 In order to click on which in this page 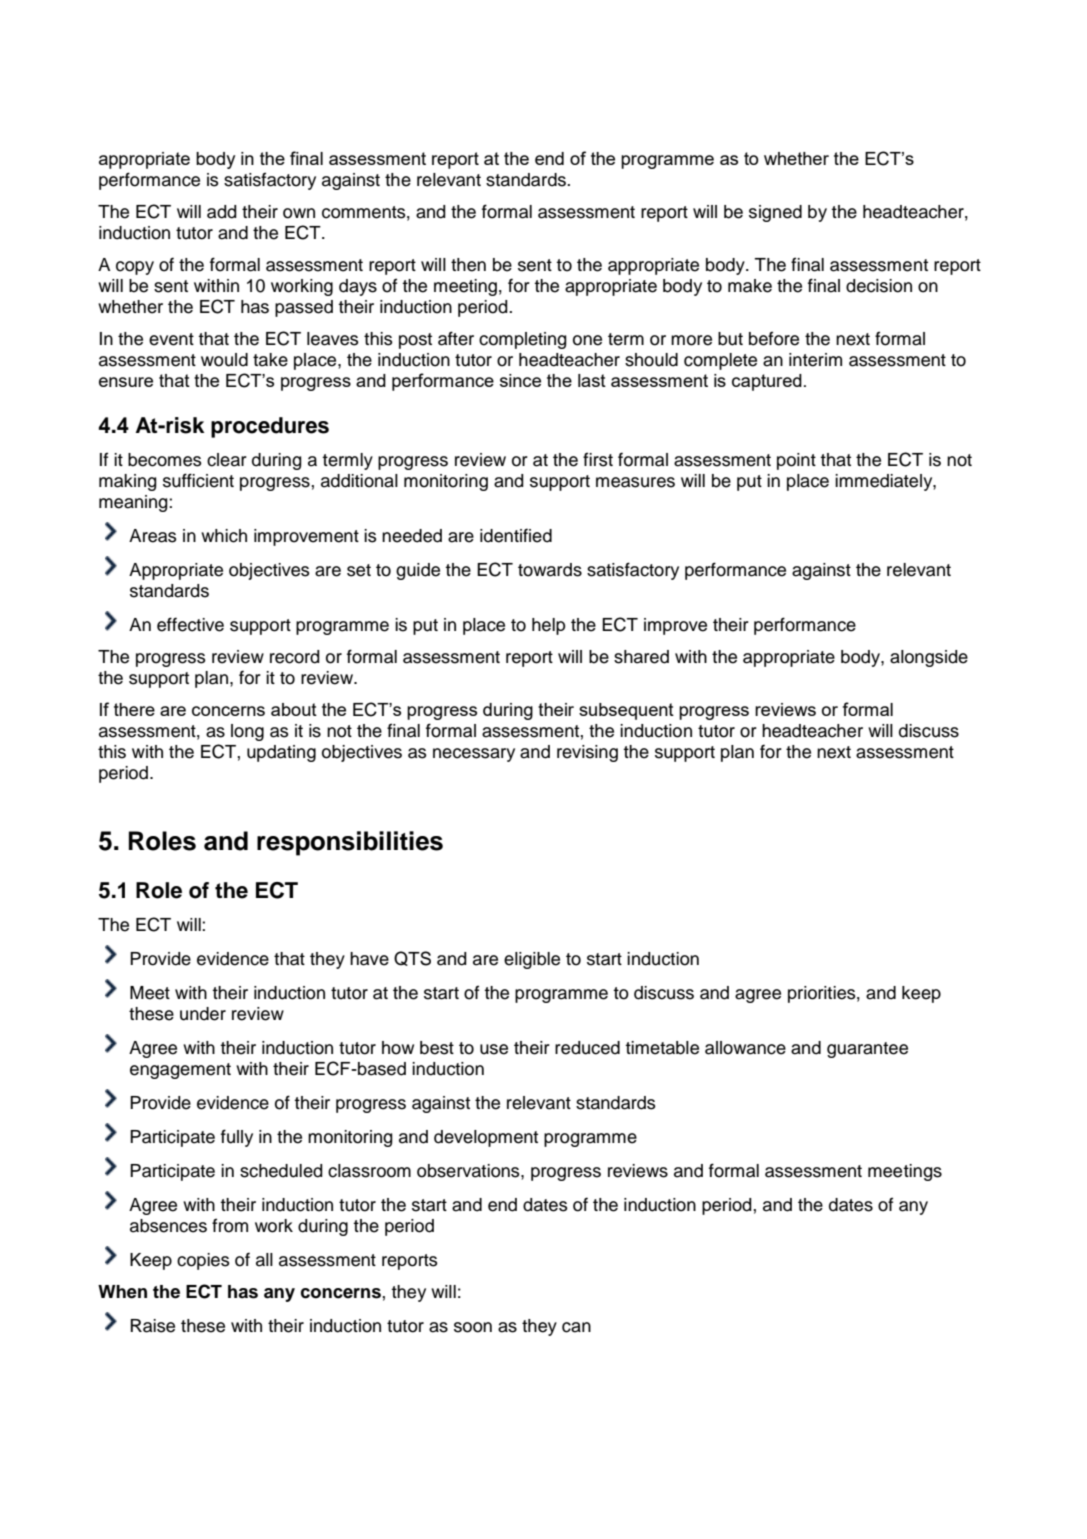, I will do `click(224, 536)`.
